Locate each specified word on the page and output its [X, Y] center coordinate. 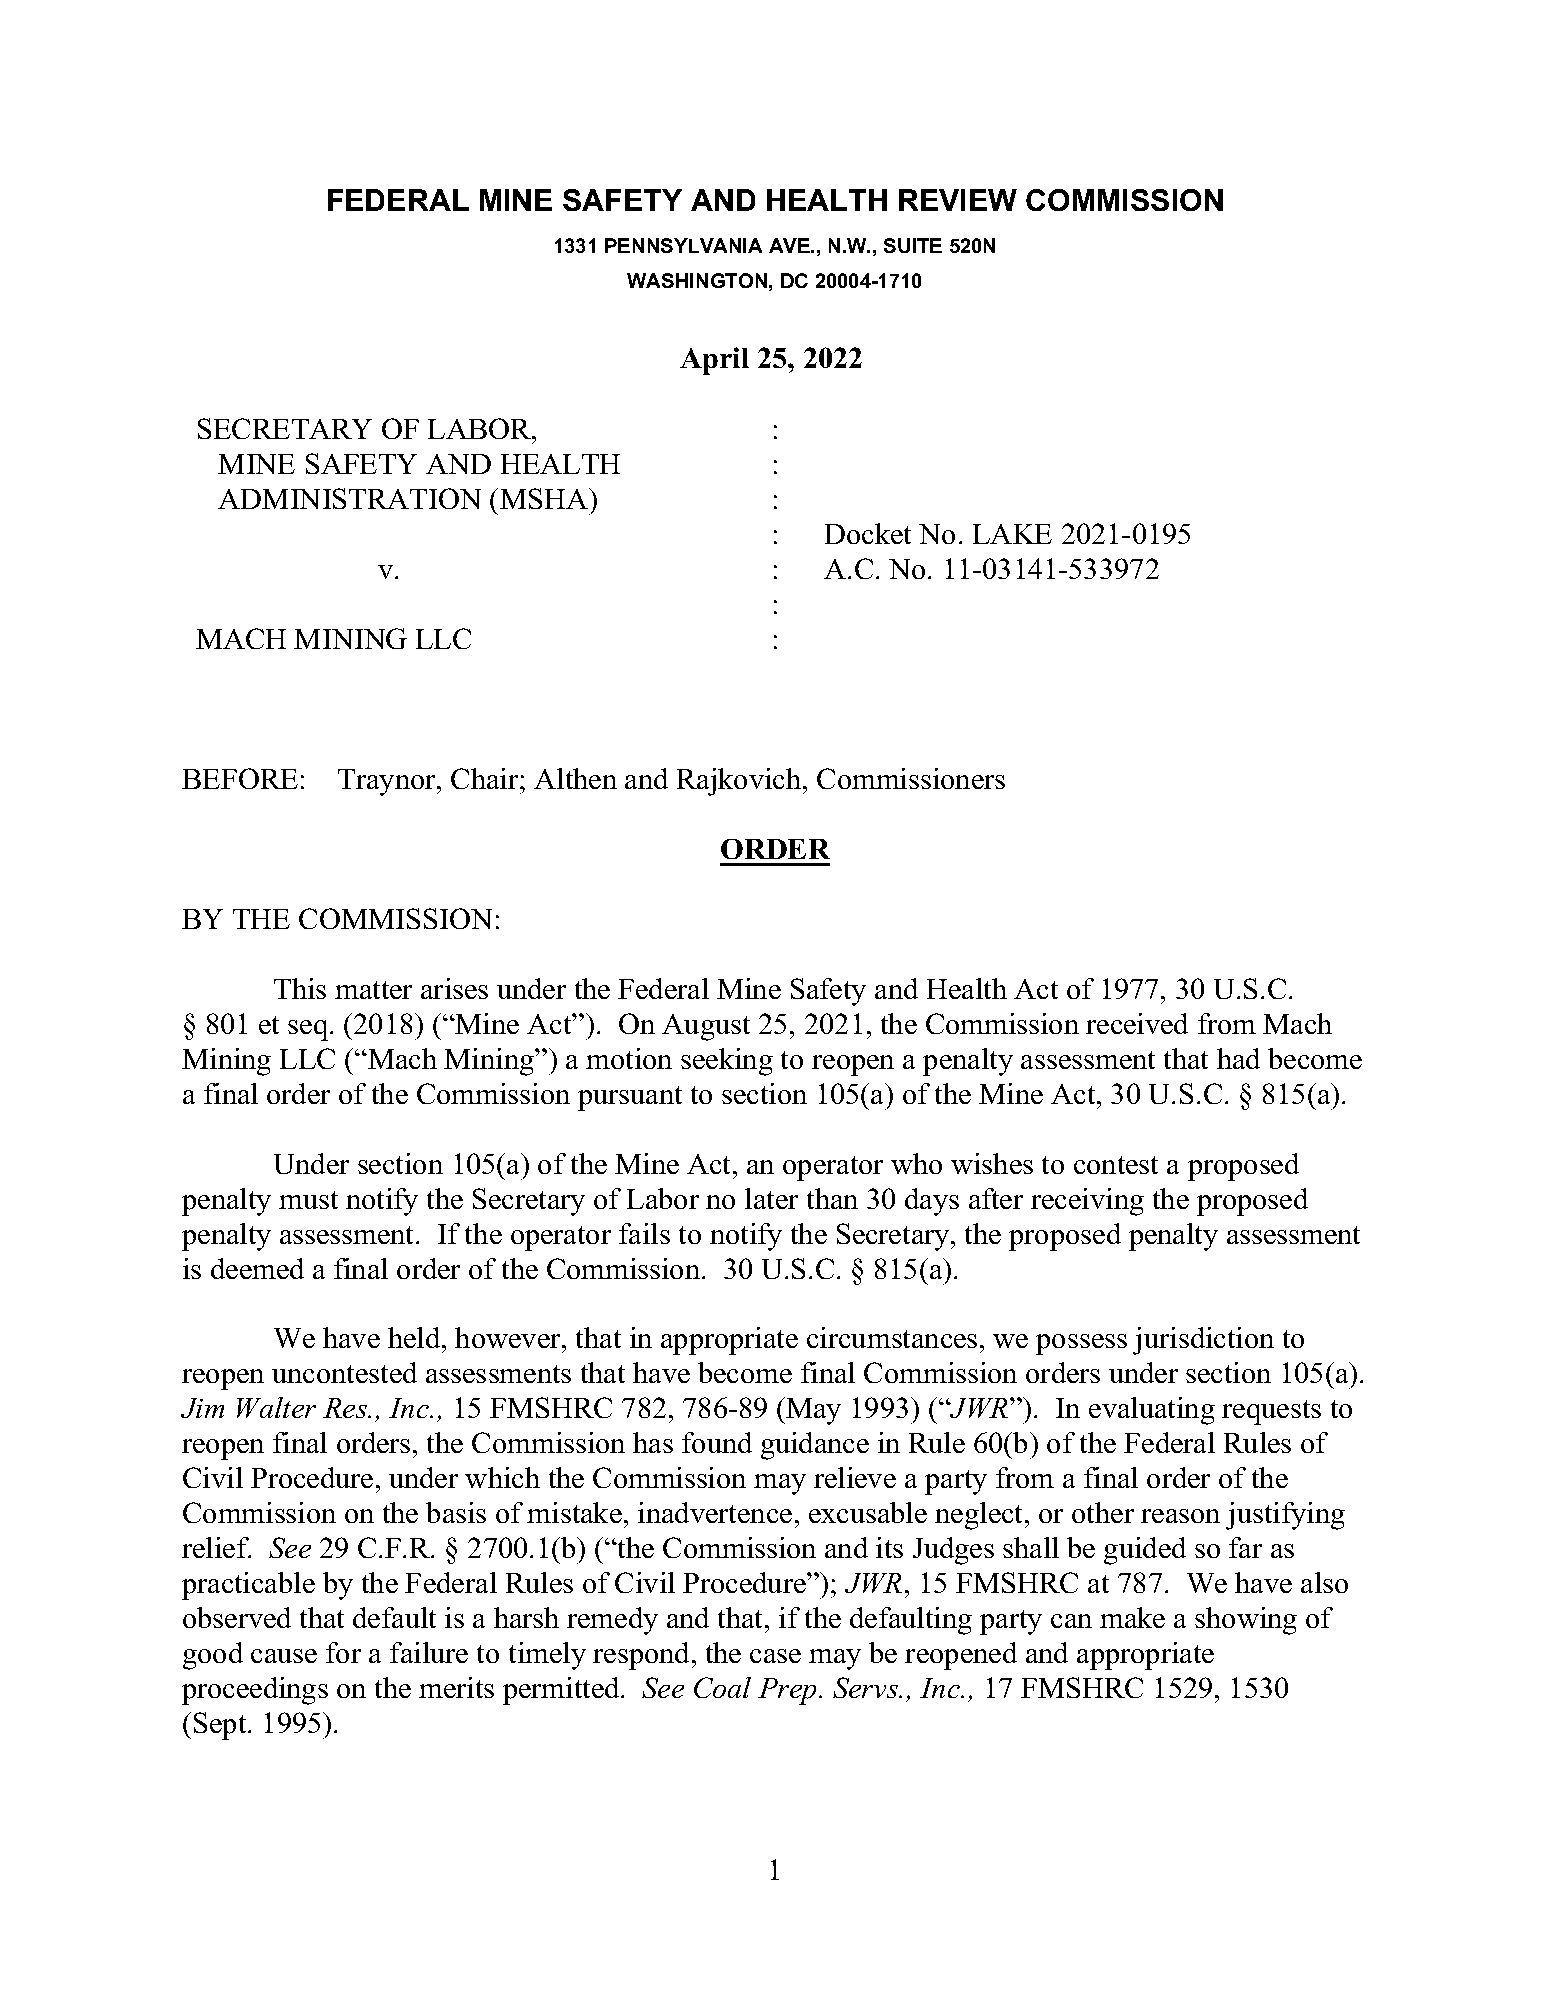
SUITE [913, 245]
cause [284, 1656]
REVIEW [958, 200]
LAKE [1012, 534]
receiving [1087, 1202]
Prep [789, 1691]
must [308, 1200]
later [771, 1198]
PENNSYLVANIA [683, 245]
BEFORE [240, 778]
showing [1246, 1621]
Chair [486, 778]
